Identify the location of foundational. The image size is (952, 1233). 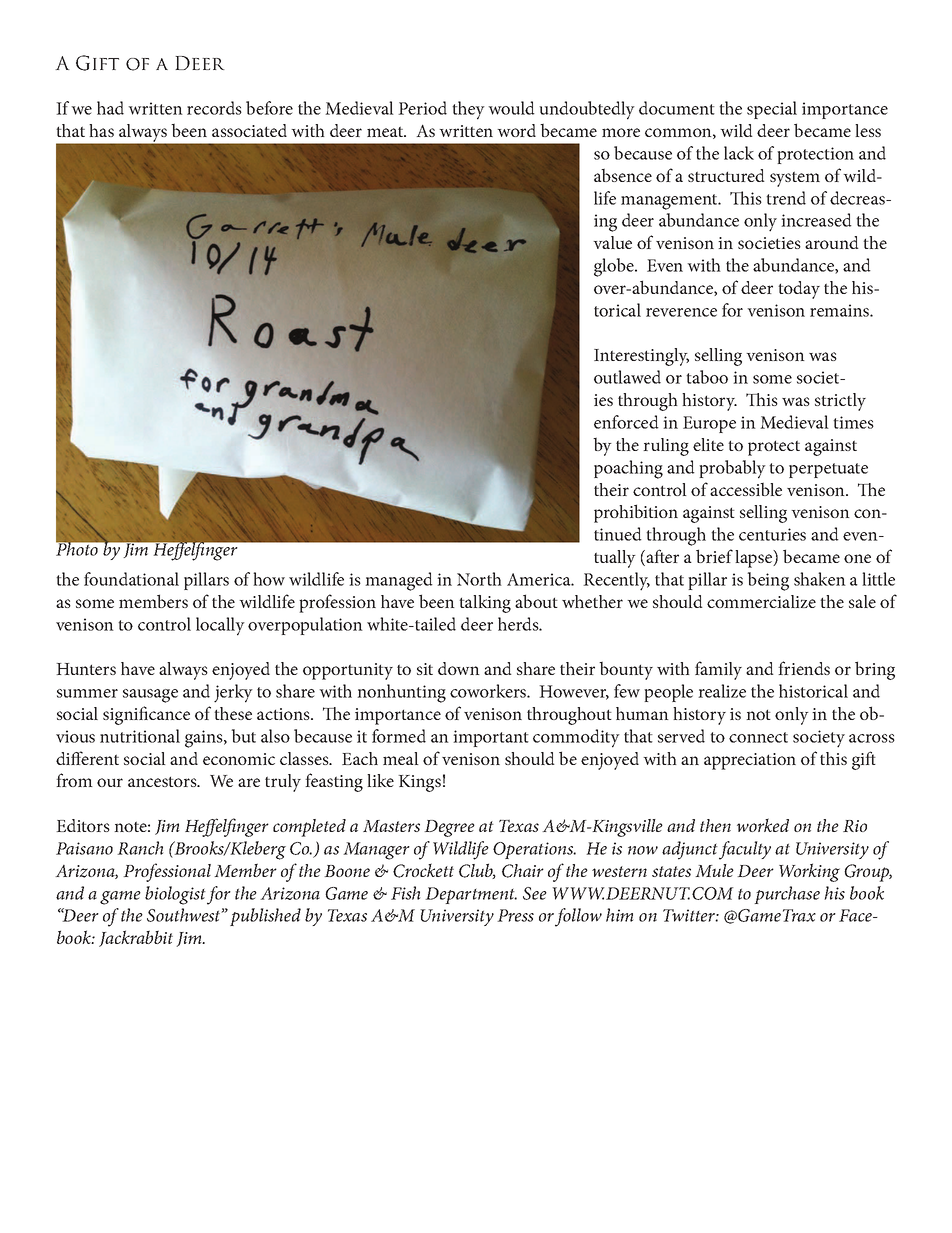
(131, 579).
